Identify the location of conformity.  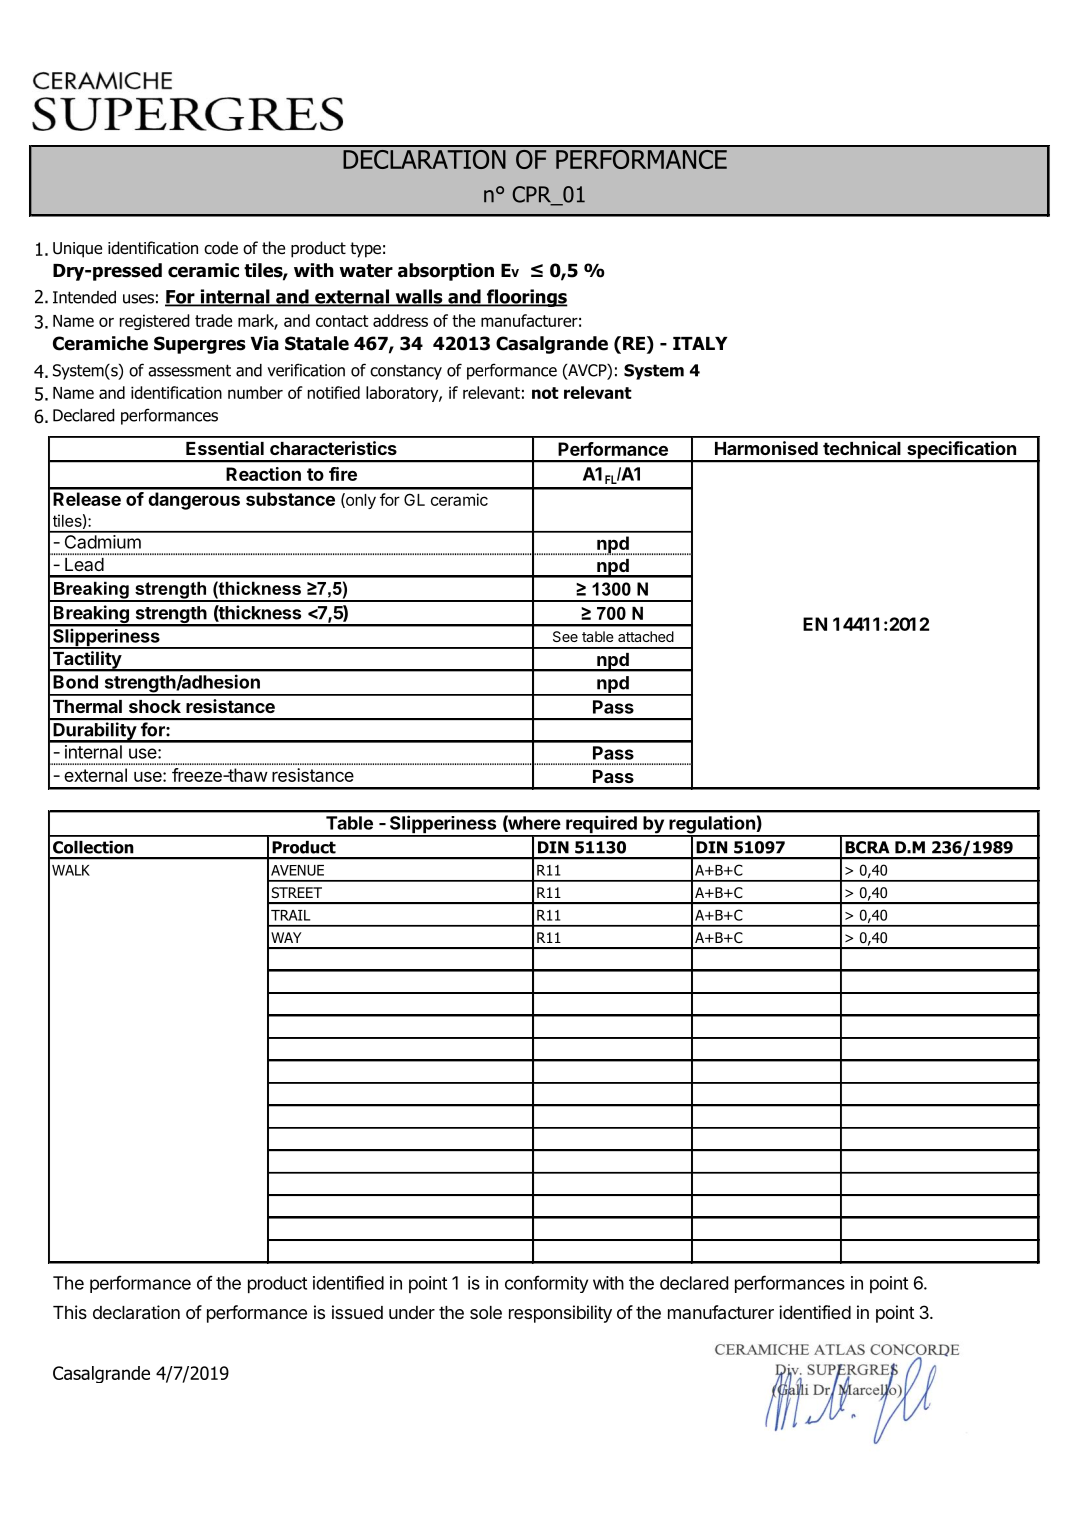
(546, 1284).
